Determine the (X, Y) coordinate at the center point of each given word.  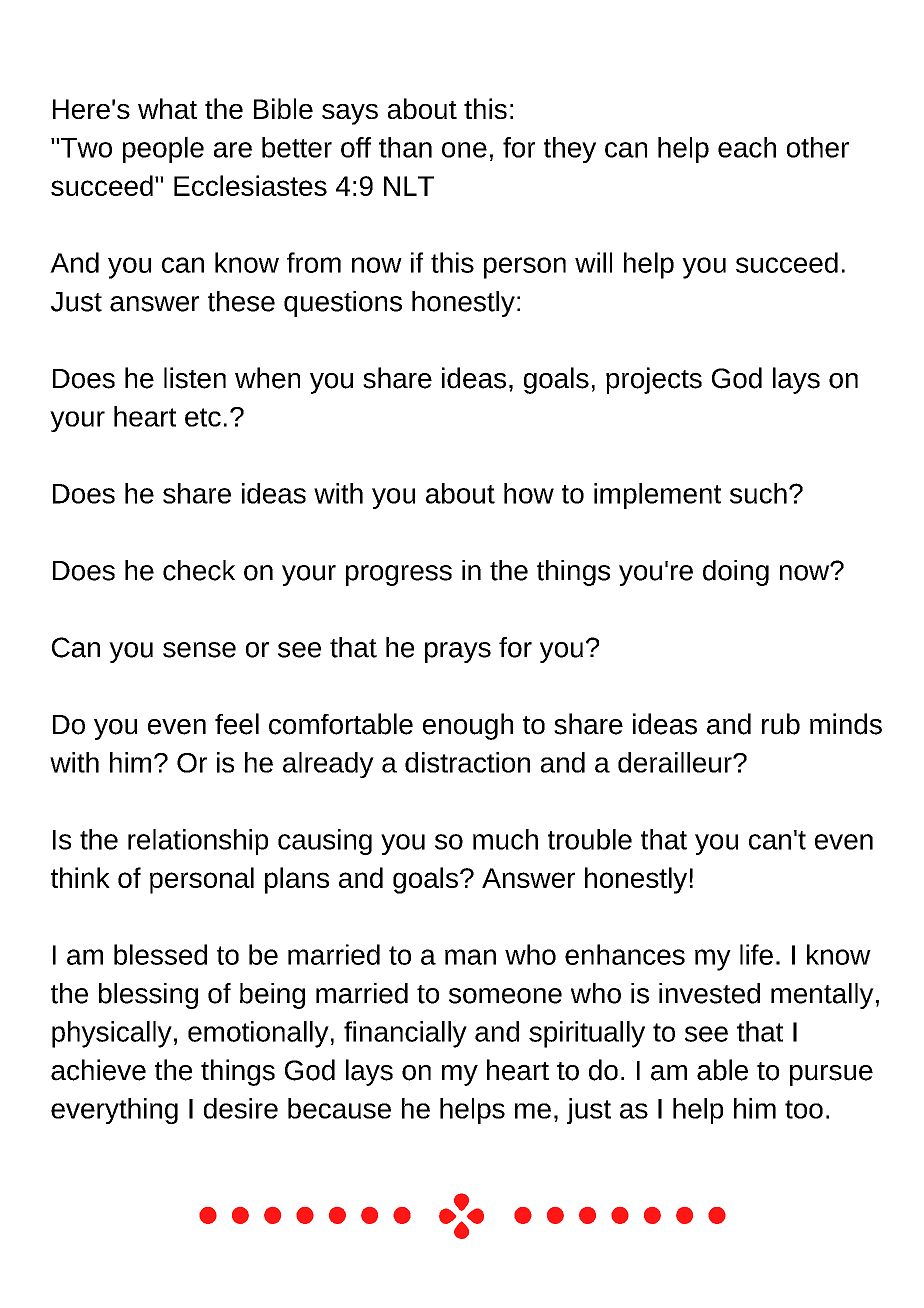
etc (203, 417)
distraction (467, 762)
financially (405, 1034)
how (529, 493)
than (405, 147)
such (758, 493)
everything (114, 1111)
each (747, 147)
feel (237, 724)
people (163, 150)
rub (781, 724)
